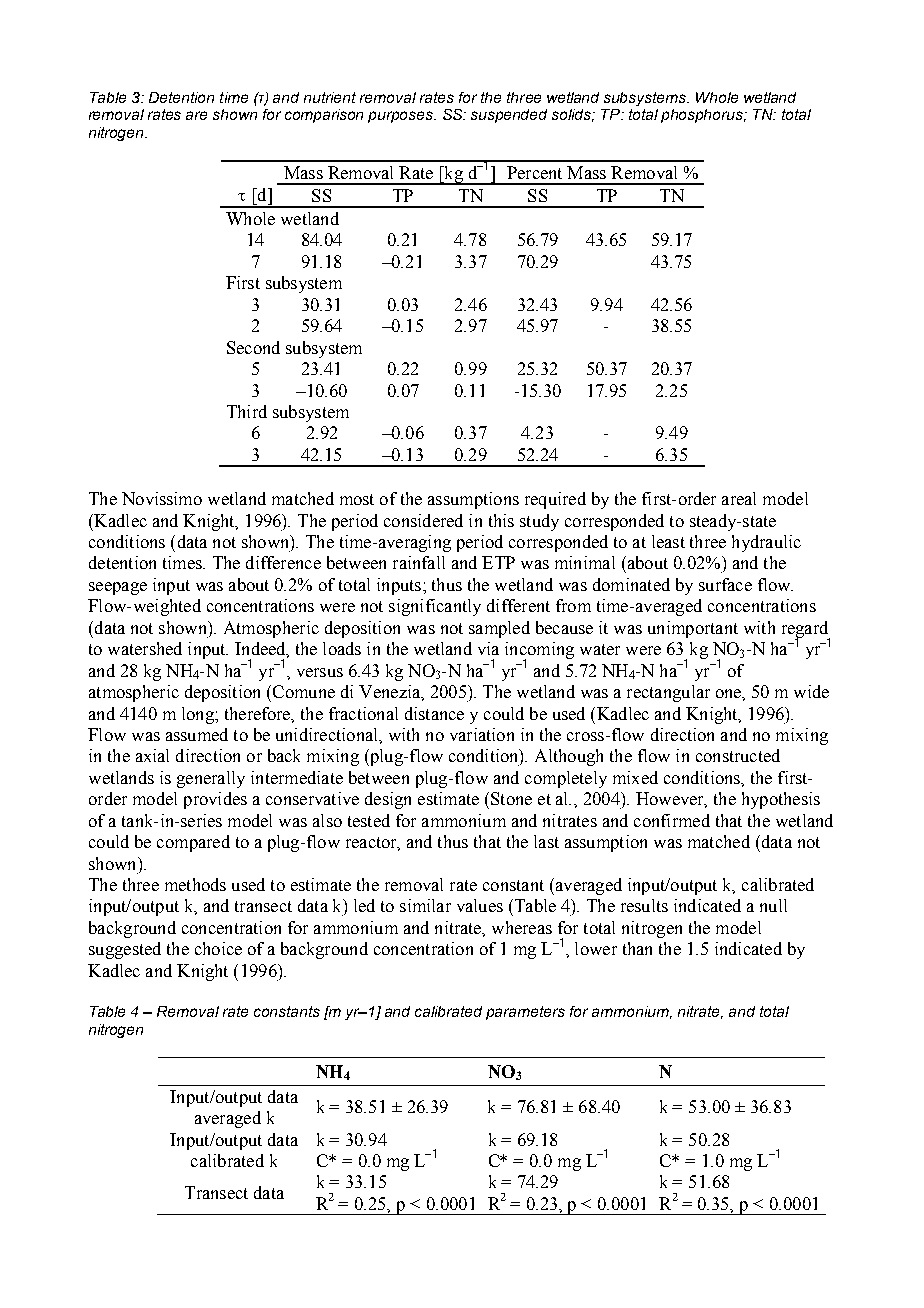 Image resolution: width=924 pixels, height=1308 pixels. What do you see at coordinates (703, 116) in the screenshot?
I see `phosphorus` at bounding box center [703, 116].
